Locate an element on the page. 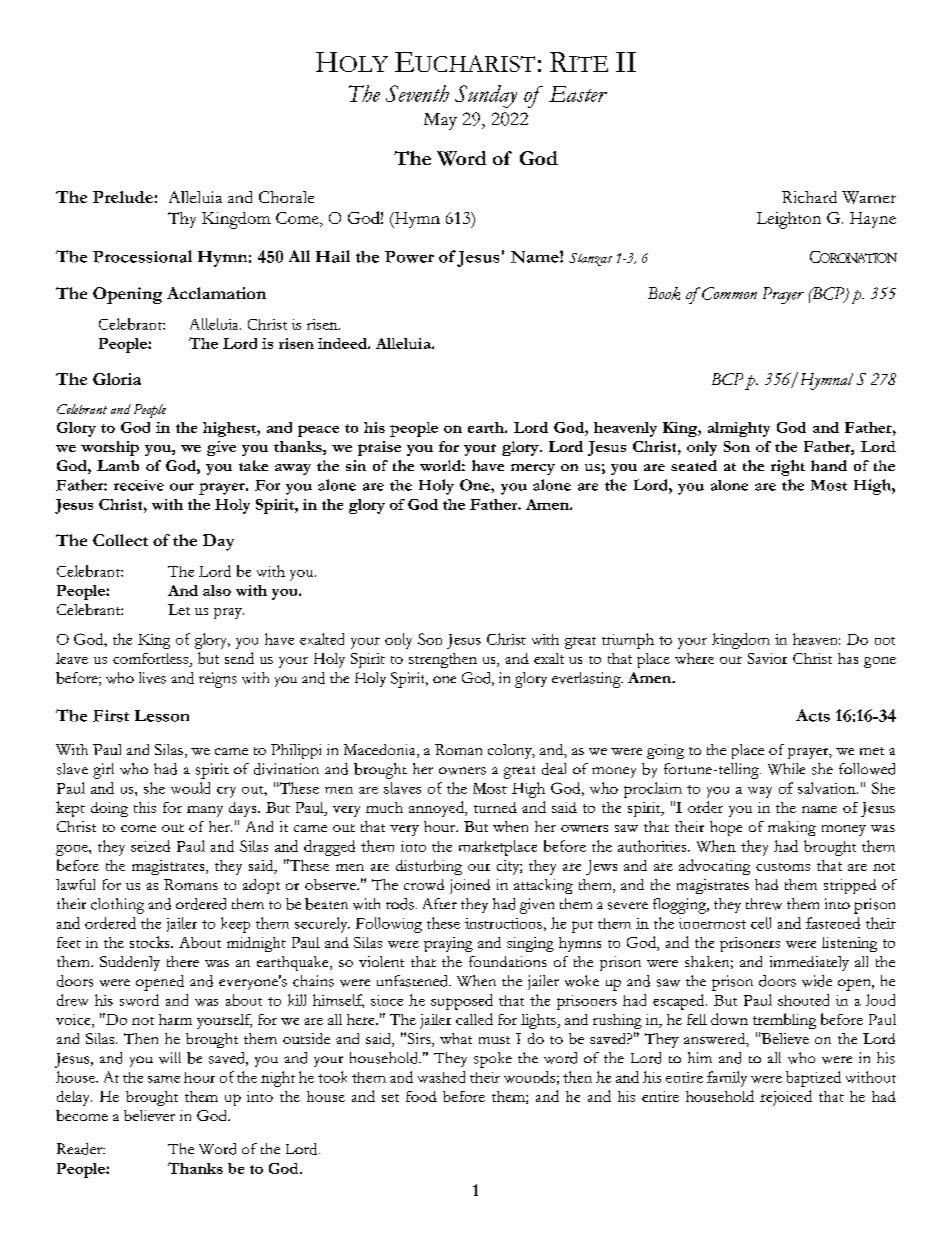 The width and height of the page is (952, 1233). Let is located at coordinates (179, 609).
